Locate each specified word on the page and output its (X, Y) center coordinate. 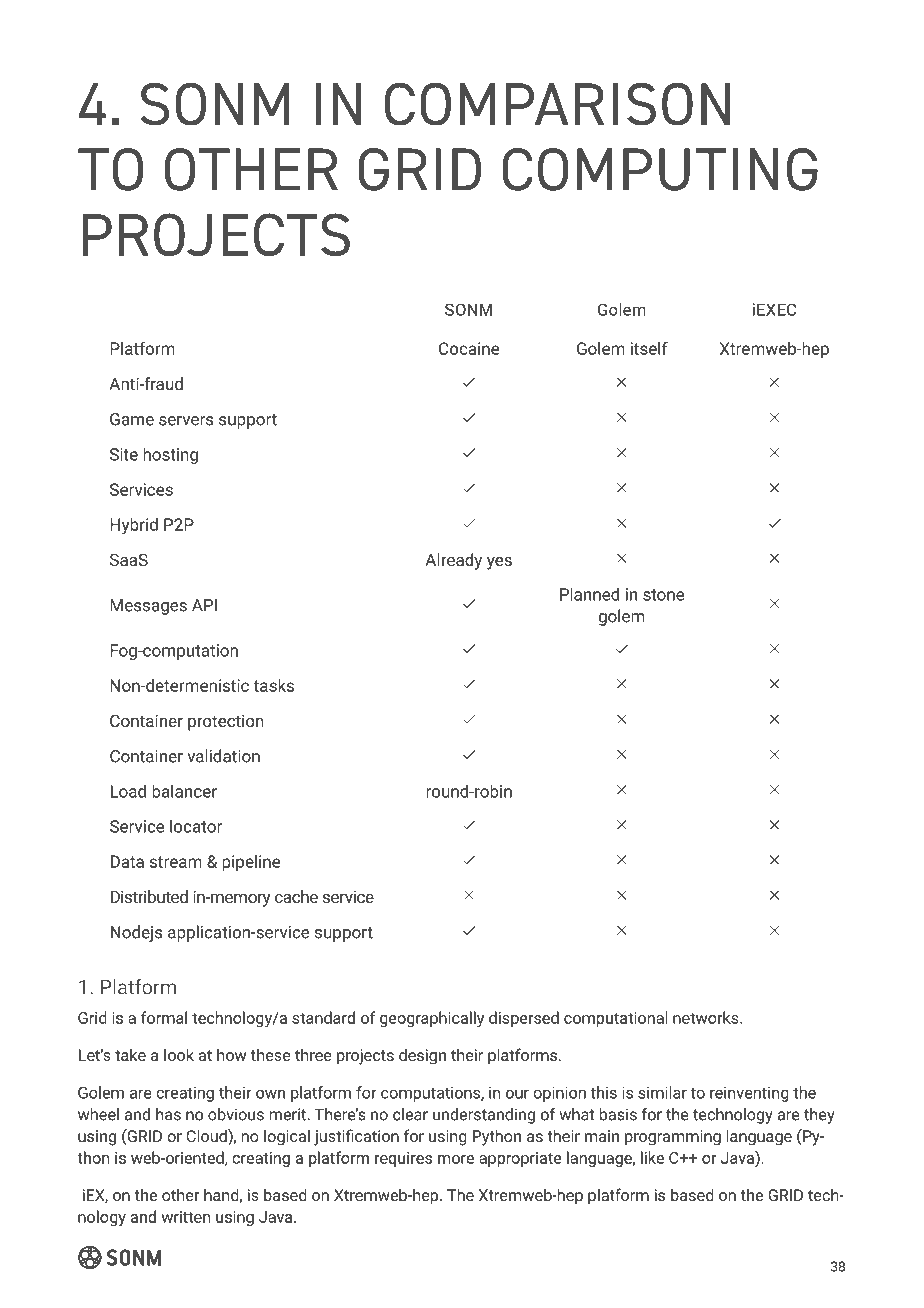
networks (707, 1017)
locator (196, 826)
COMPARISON (557, 104)
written (185, 1217)
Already (453, 561)
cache (296, 896)
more (456, 1159)
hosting (170, 455)
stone (663, 595)
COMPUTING (660, 169)
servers (186, 421)
